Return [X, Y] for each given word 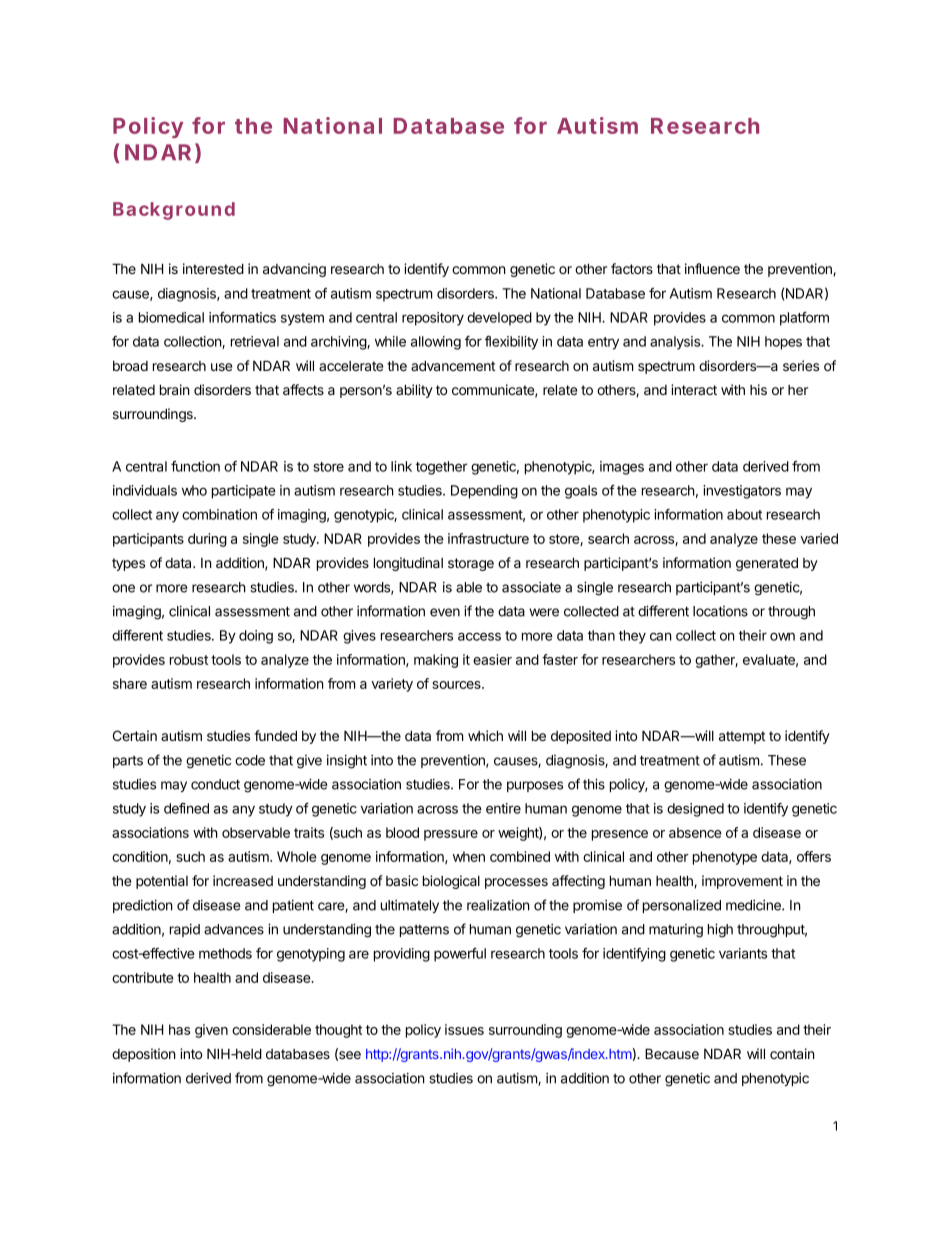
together [442, 468]
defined [186, 808]
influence [712, 268]
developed [499, 319]
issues [464, 1029]
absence [695, 832]
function [195, 466]
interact [694, 389]
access [479, 636]
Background [174, 211]
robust [189, 659]
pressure [451, 835]
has [179, 1029]
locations [720, 611]
